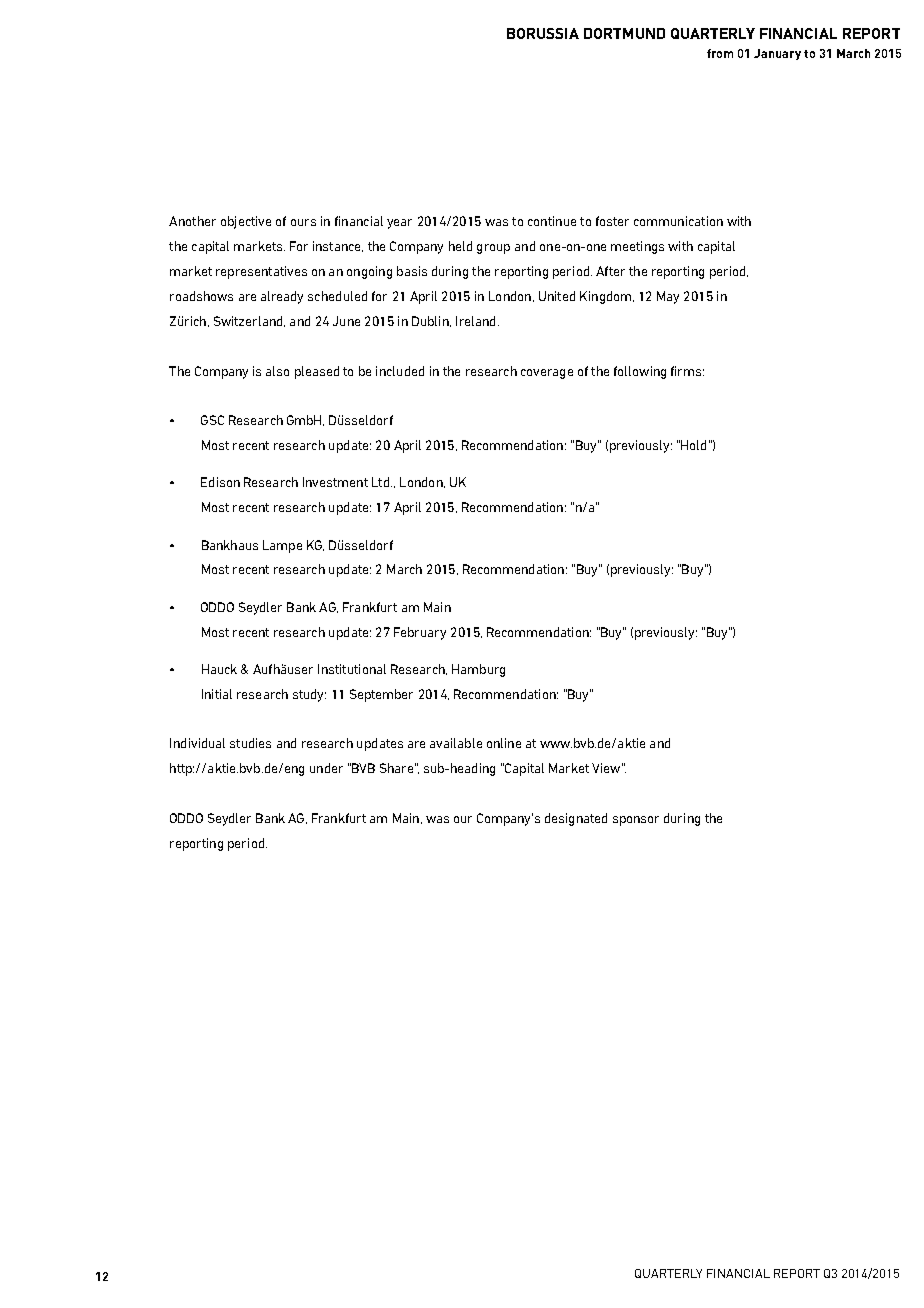 The width and height of the page is (924, 1308). What do you see at coordinates (326, 768) in the page?
I see `under` at bounding box center [326, 768].
